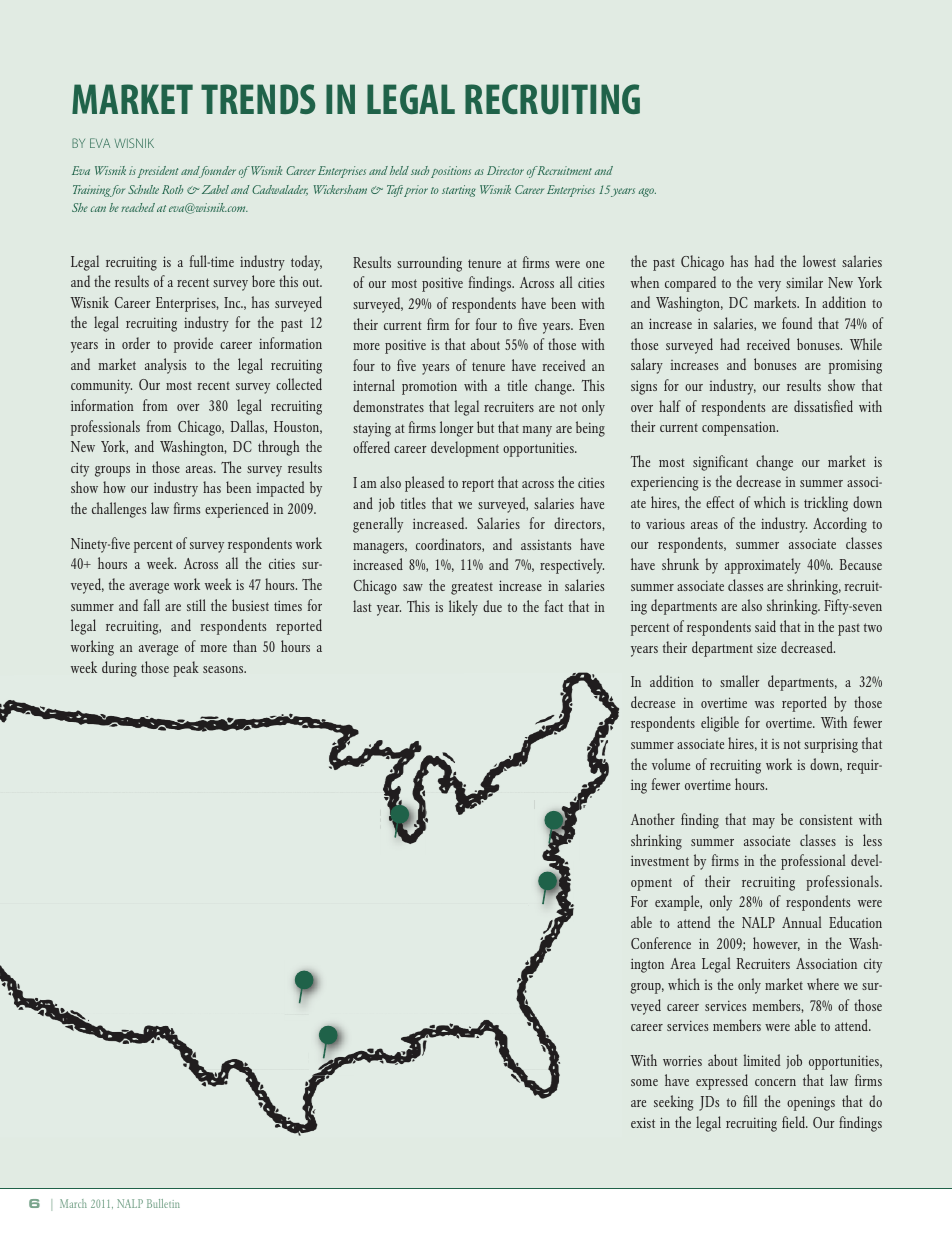 This screenshot has height=1233, width=952. Describe the element at coordinates (186, 669) in the screenshot. I see `peak` at that location.
